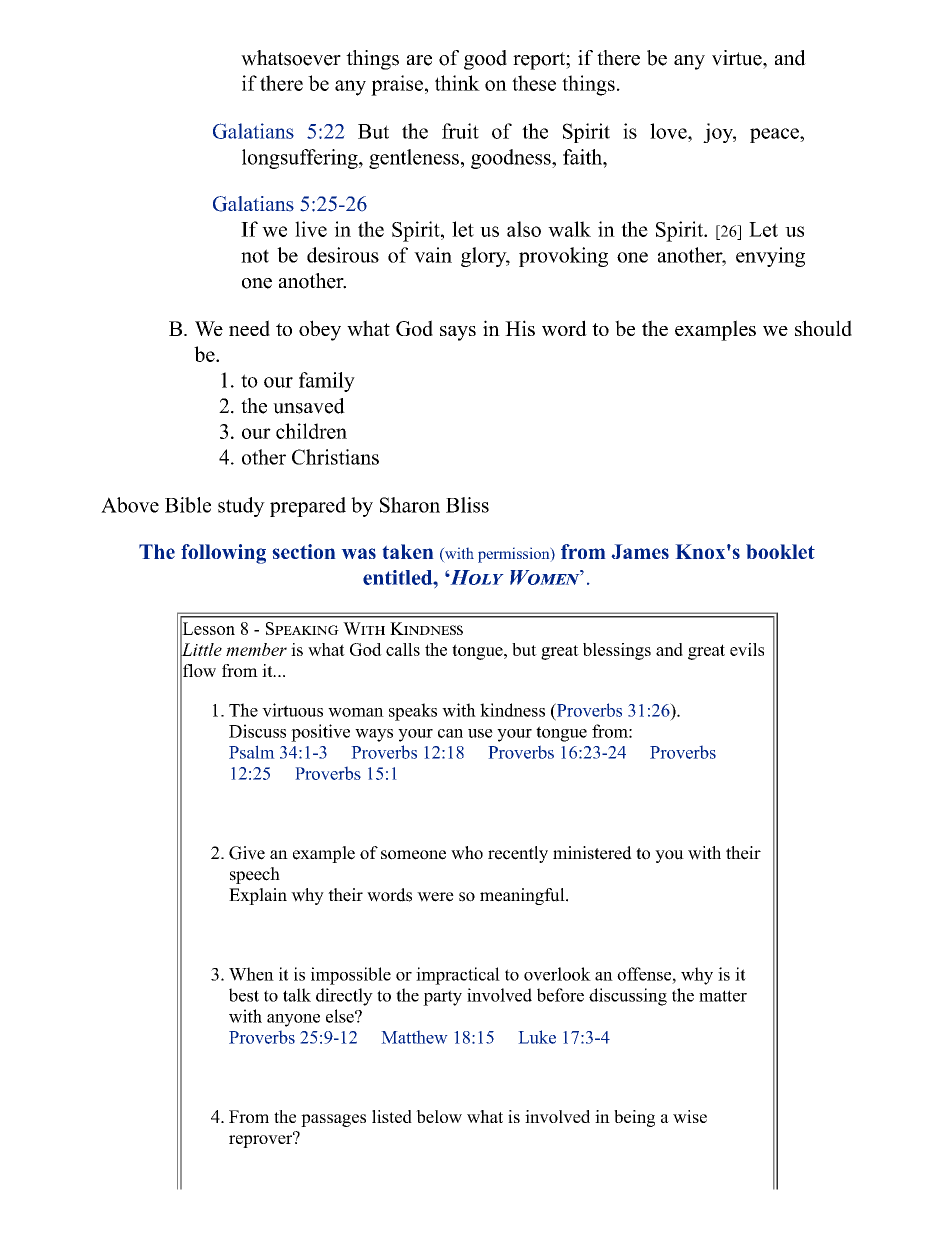 The height and width of the screenshot is (1233, 952). What do you see at coordinates (309, 406) in the screenshot?
I see `unsaved` at bounding box center [309, 406].
